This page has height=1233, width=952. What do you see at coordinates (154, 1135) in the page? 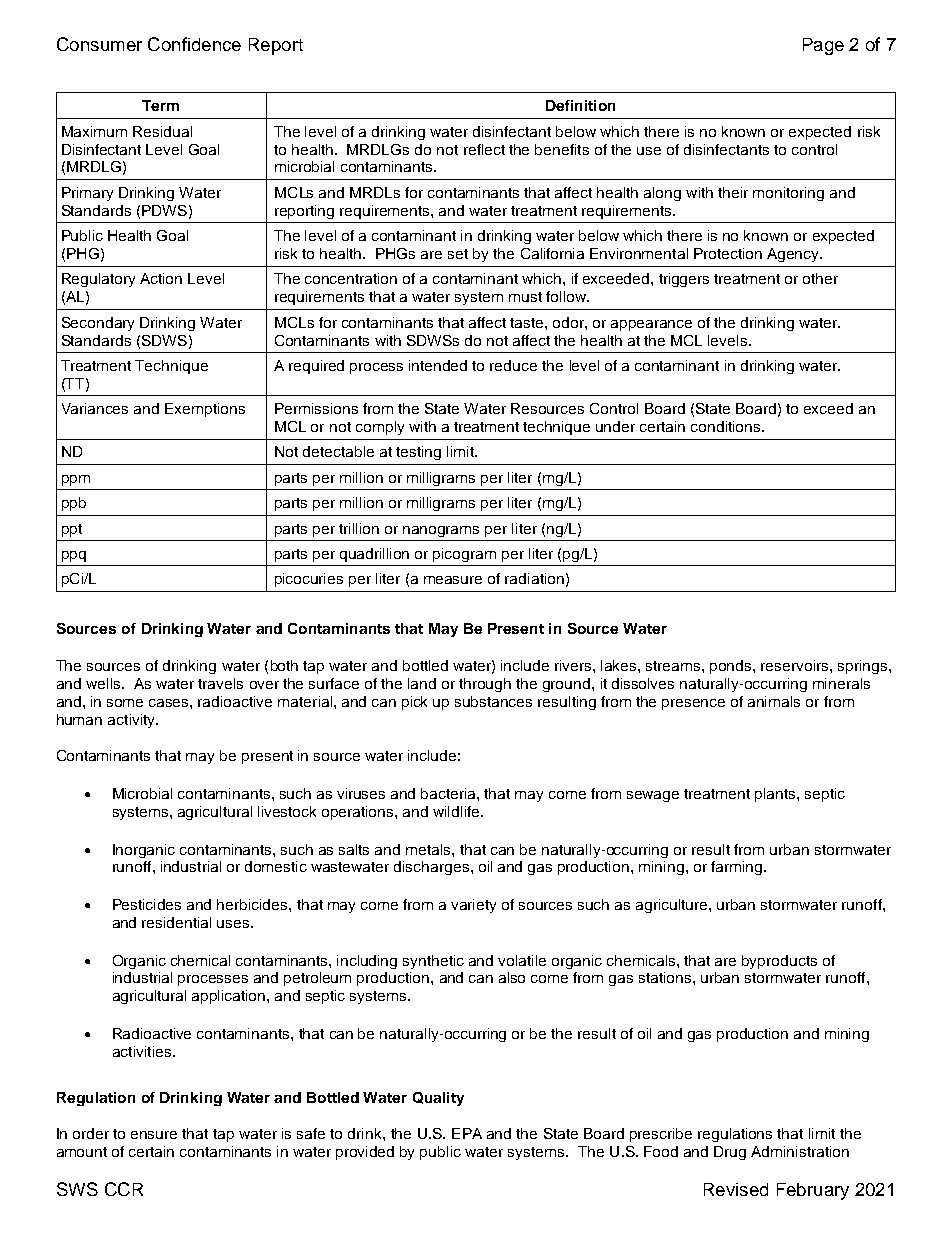
I see `ensure` at bounding box center [154, 1135].
